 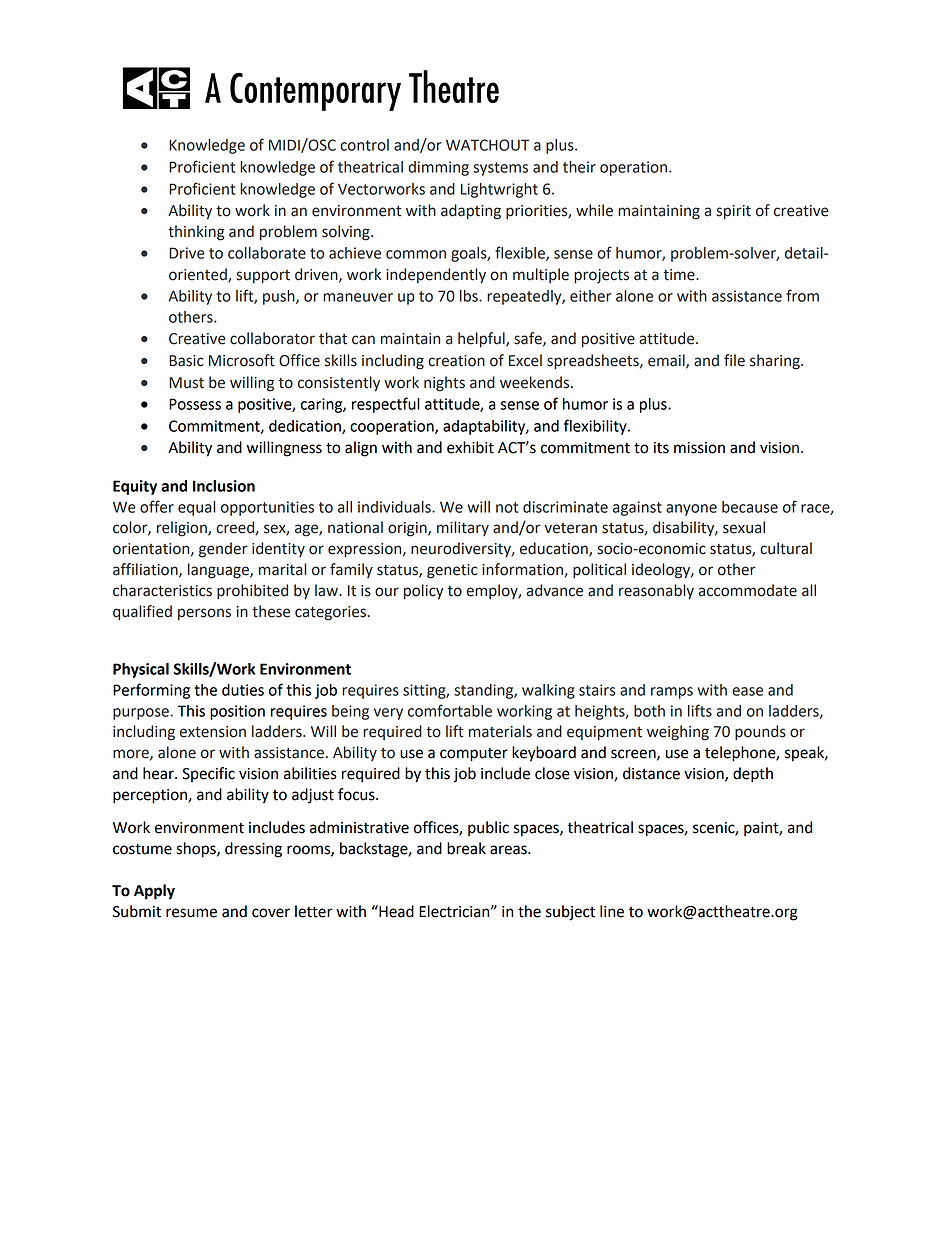 I want to click on spirit, so click(x=734, y=212).
